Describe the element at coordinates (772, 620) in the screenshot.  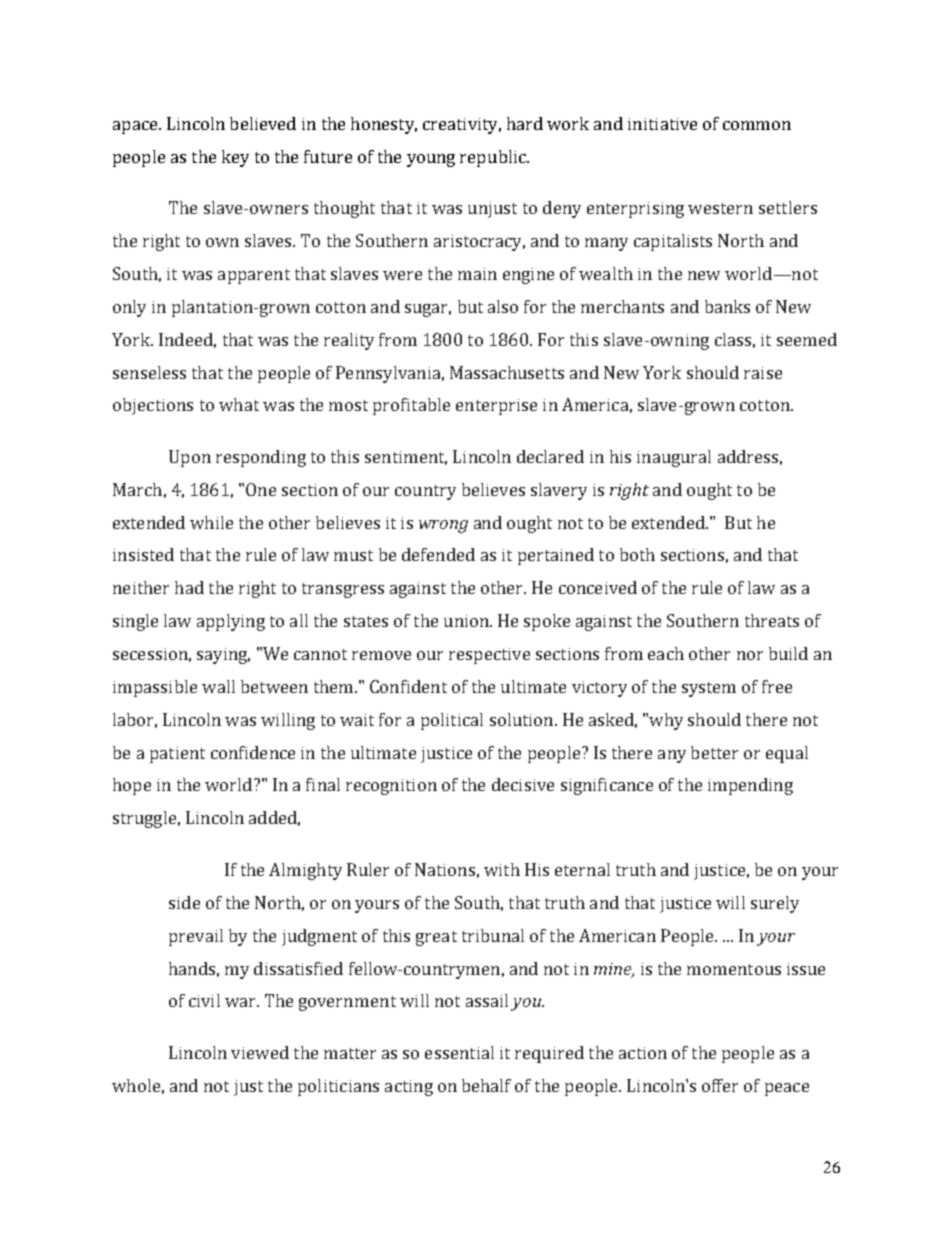
I see `threats` at that location.
